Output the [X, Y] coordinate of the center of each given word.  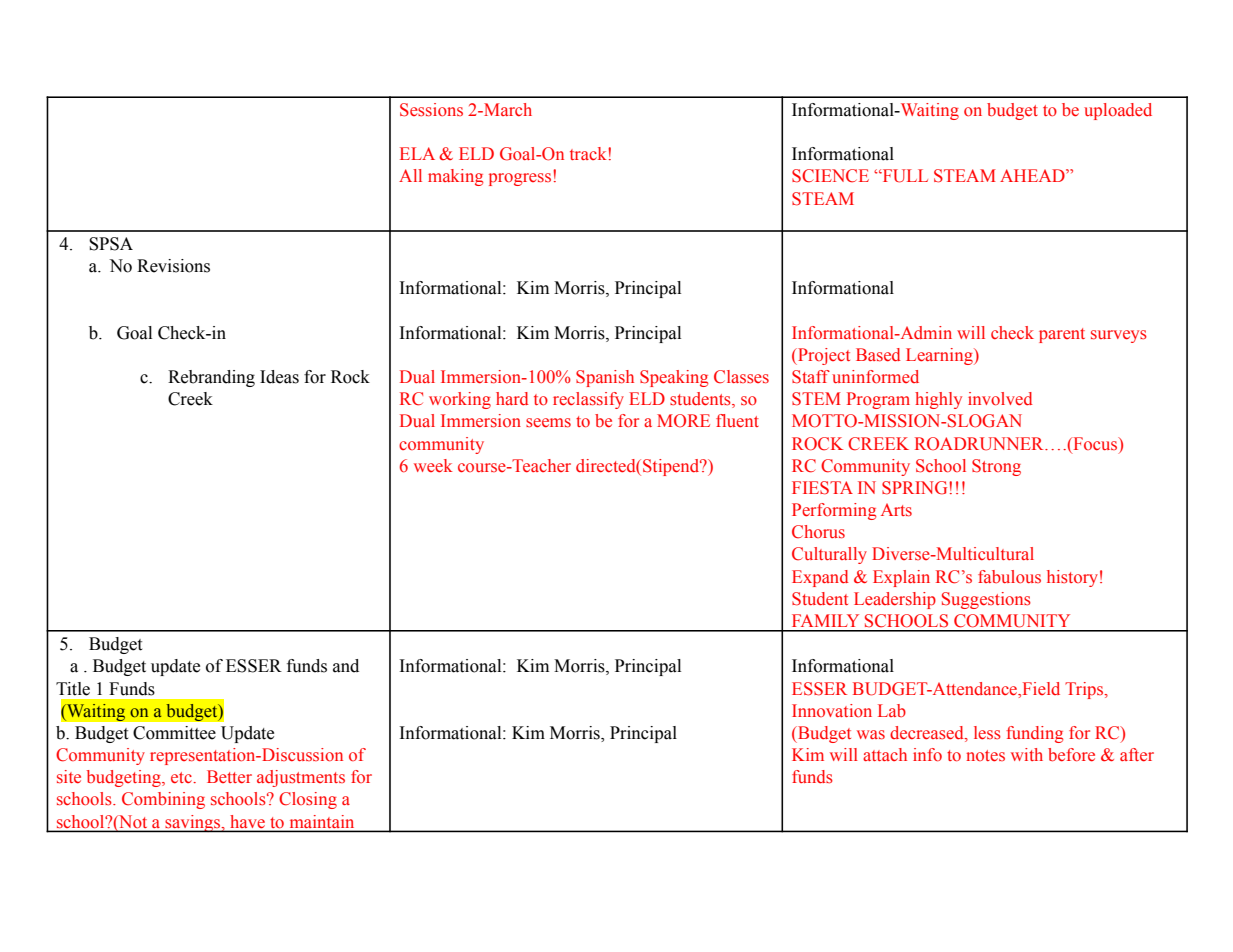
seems [548, 423]
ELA [417, 153]
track [589, 153]
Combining [163, 800]
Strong [996, 467]
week [433, 466]
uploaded [1118, 111]
